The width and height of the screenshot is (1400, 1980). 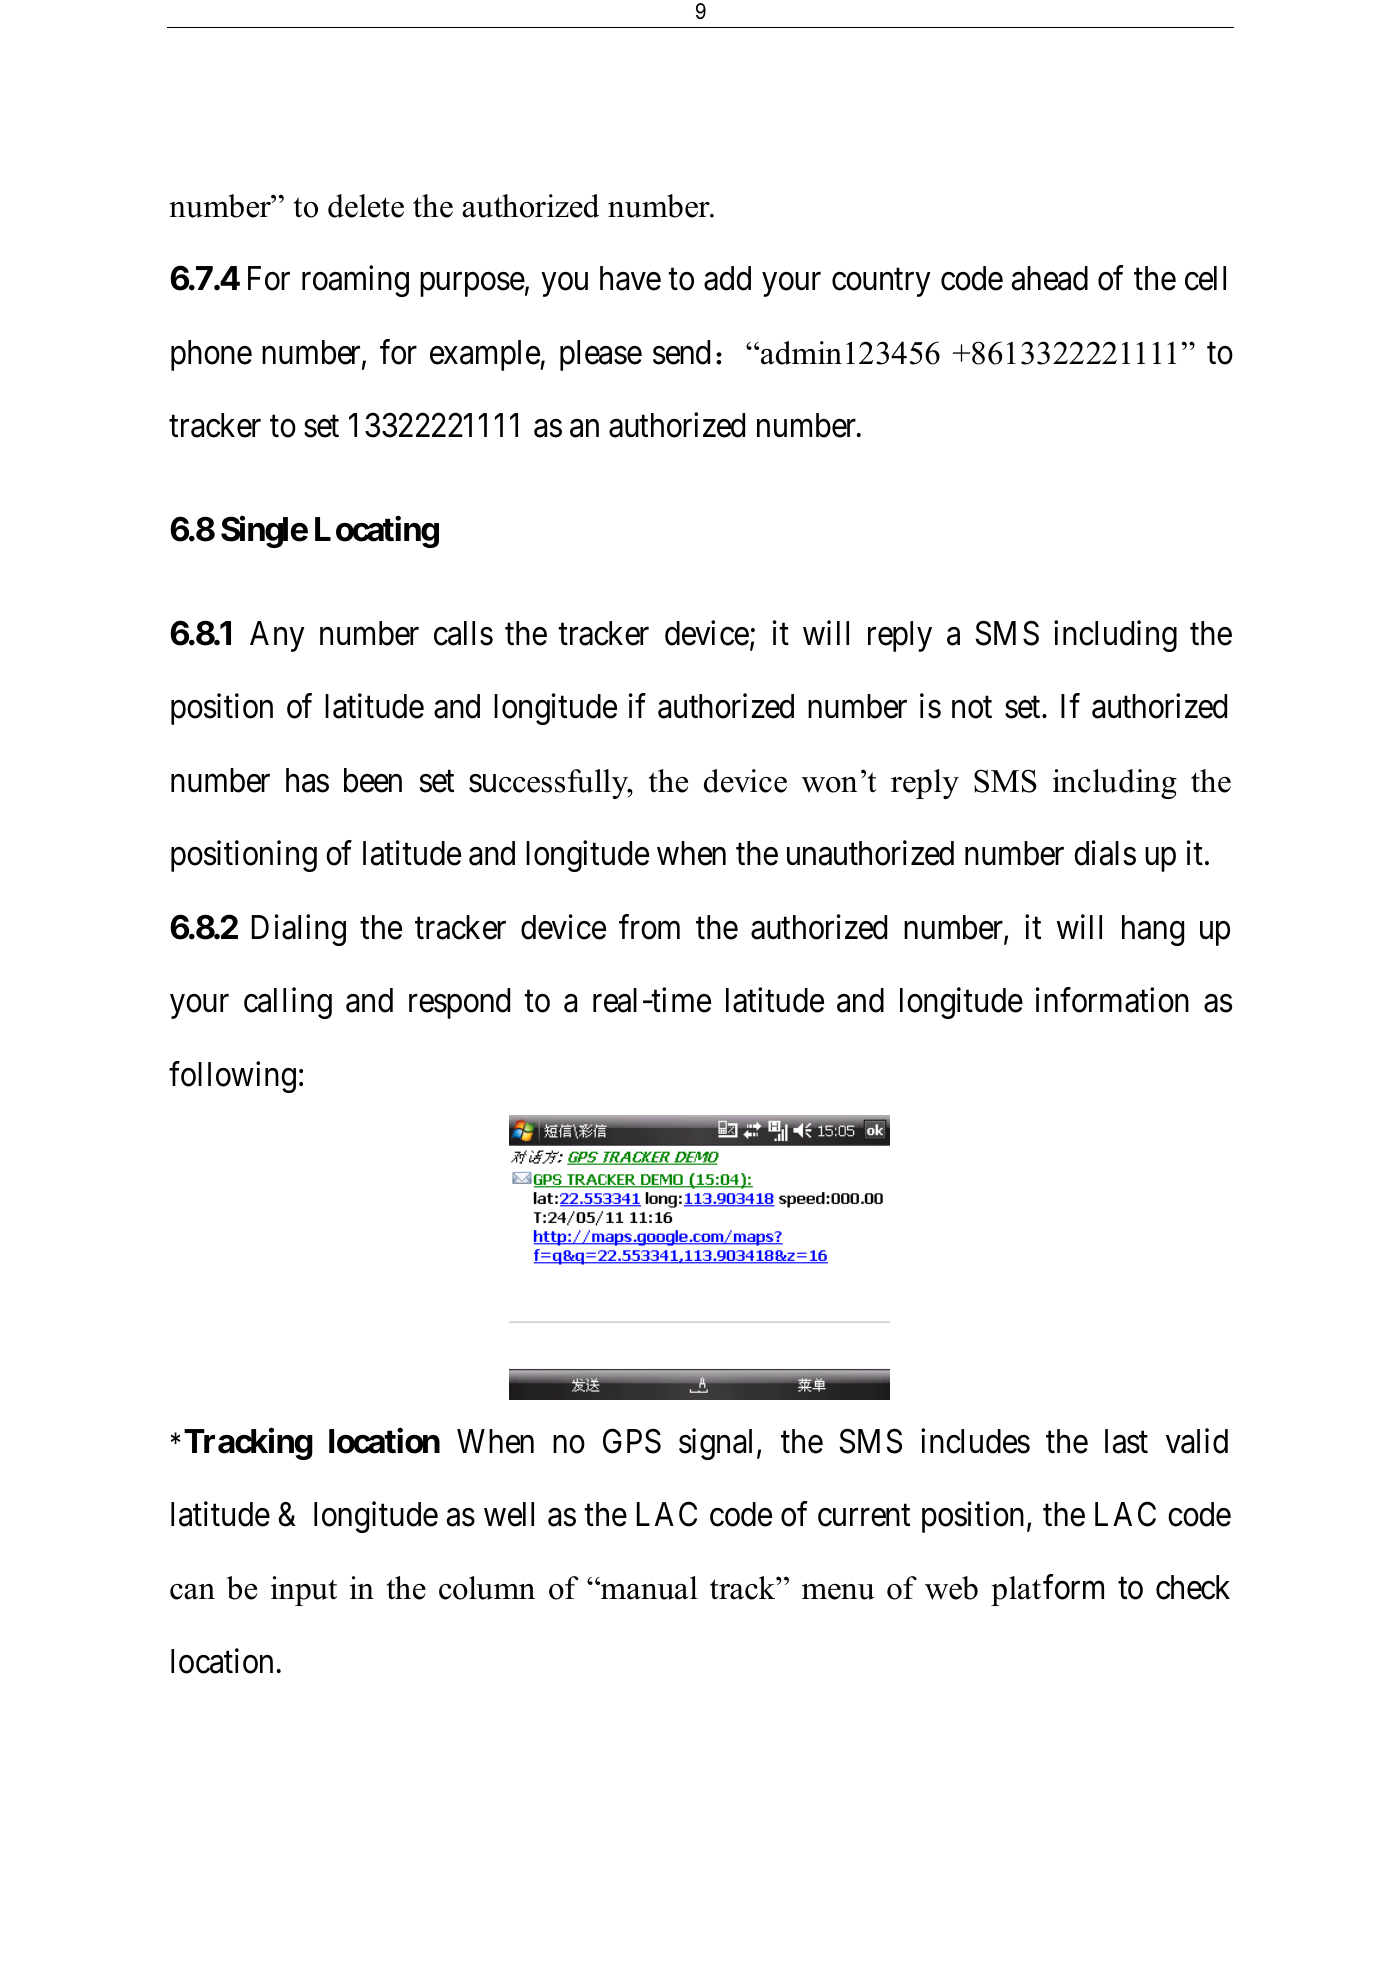 What do you see at coordinates (304, 1591) in the screenshot?
I see `input` at bounding box center [304, 1591].
